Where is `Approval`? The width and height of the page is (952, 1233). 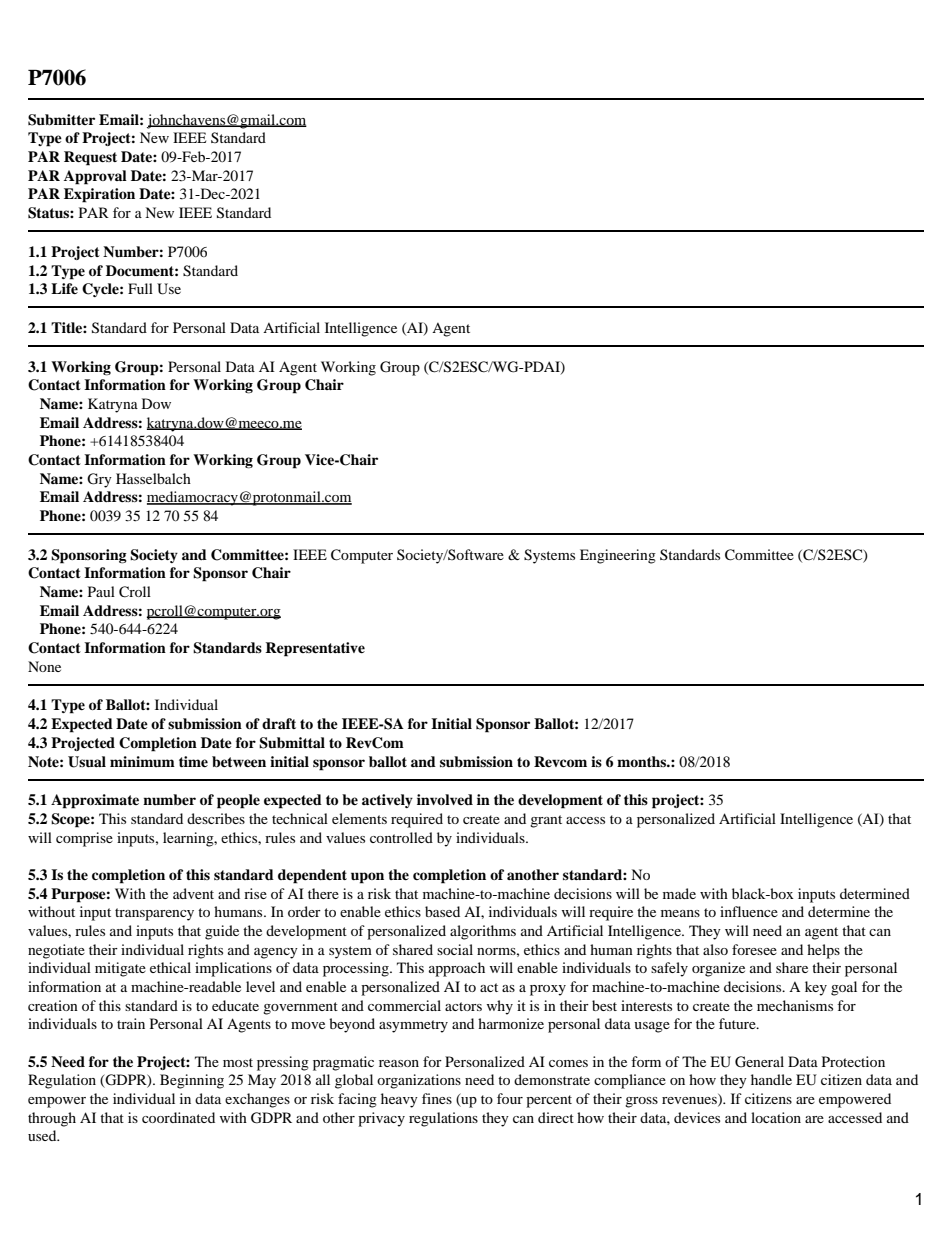
Approval is located at coordinates (95, 177).
